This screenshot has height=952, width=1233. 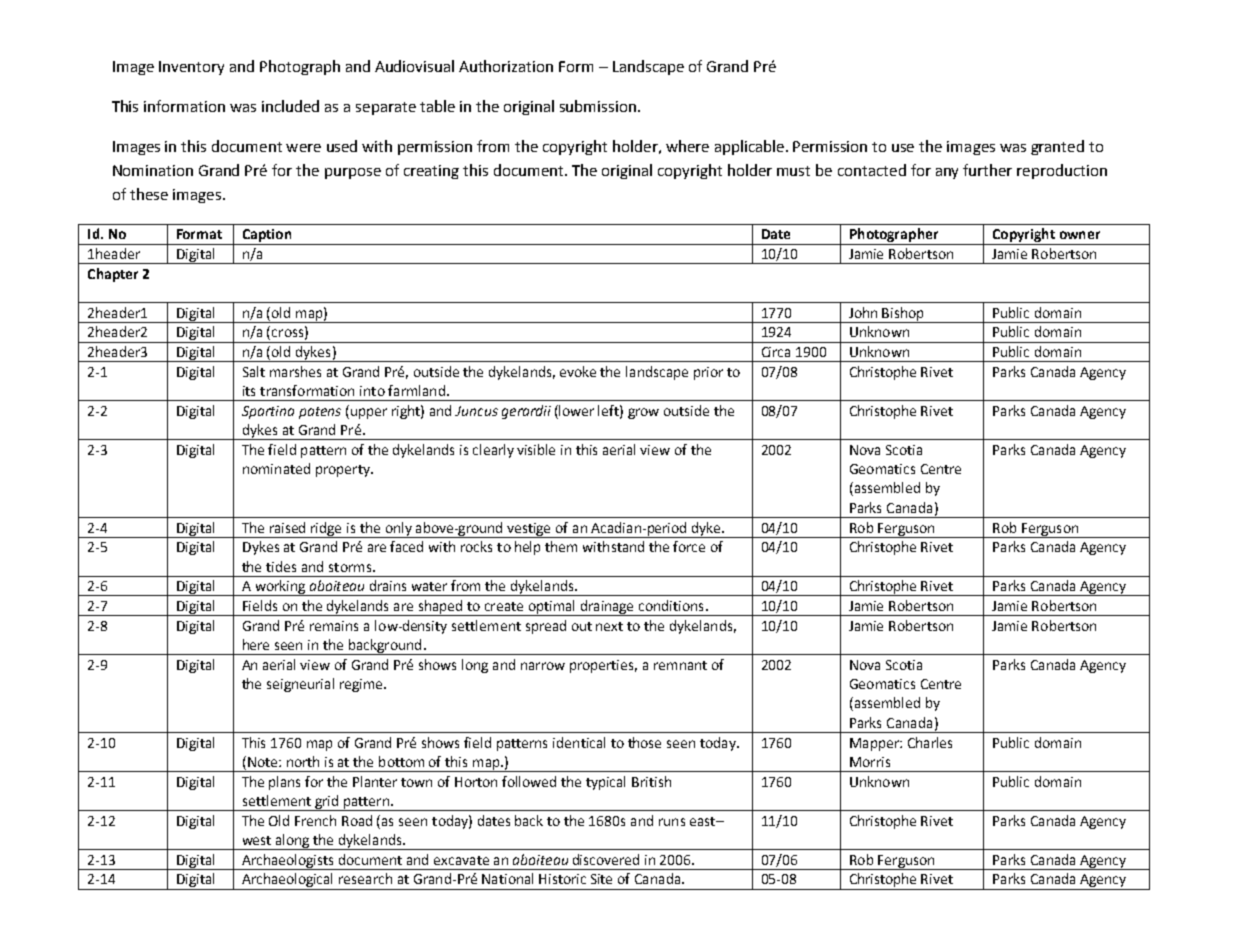 I want to click on narrow, so click(x=543, y=666).
